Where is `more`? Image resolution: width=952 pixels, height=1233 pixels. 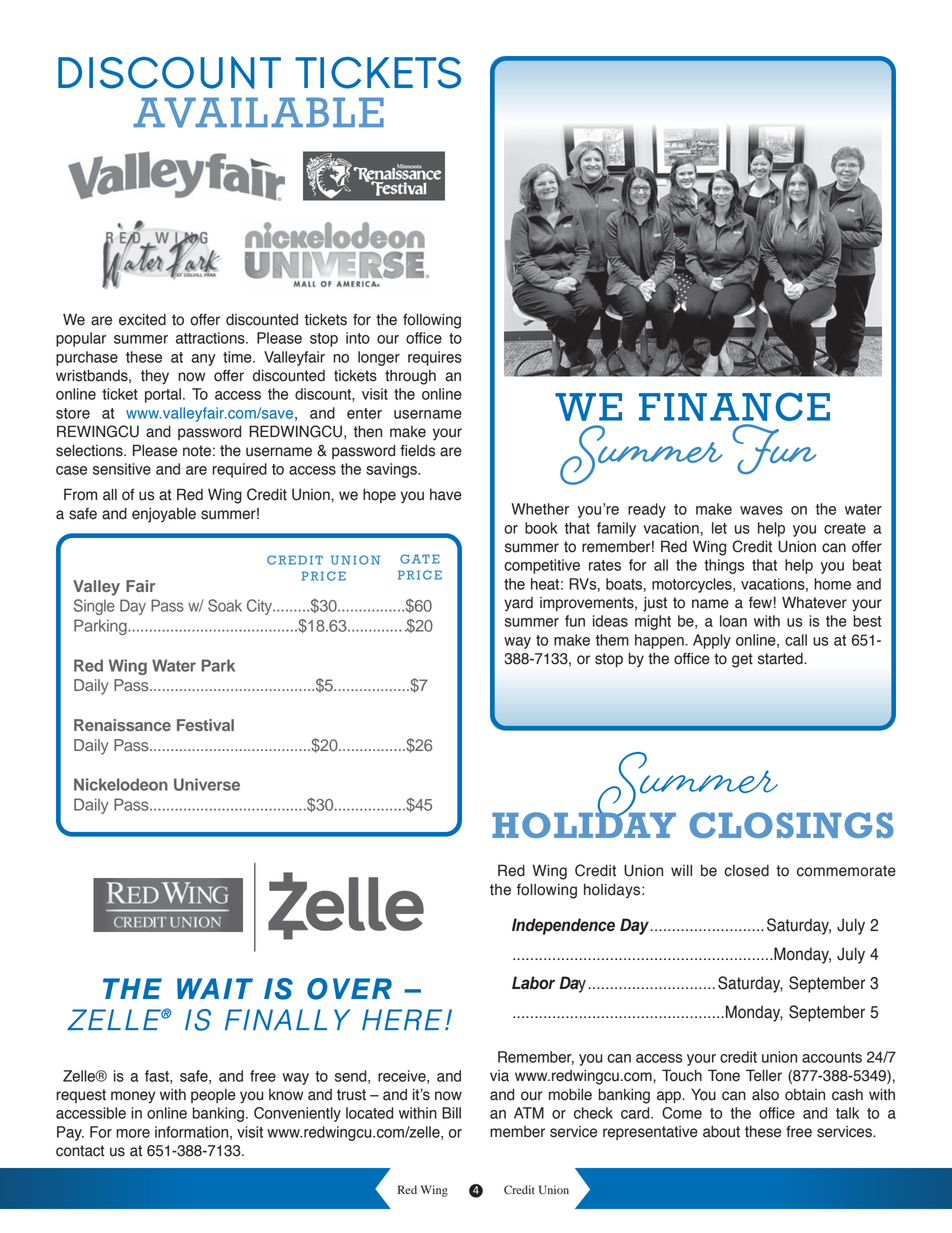 more is located at coordinates (133, 1133).
